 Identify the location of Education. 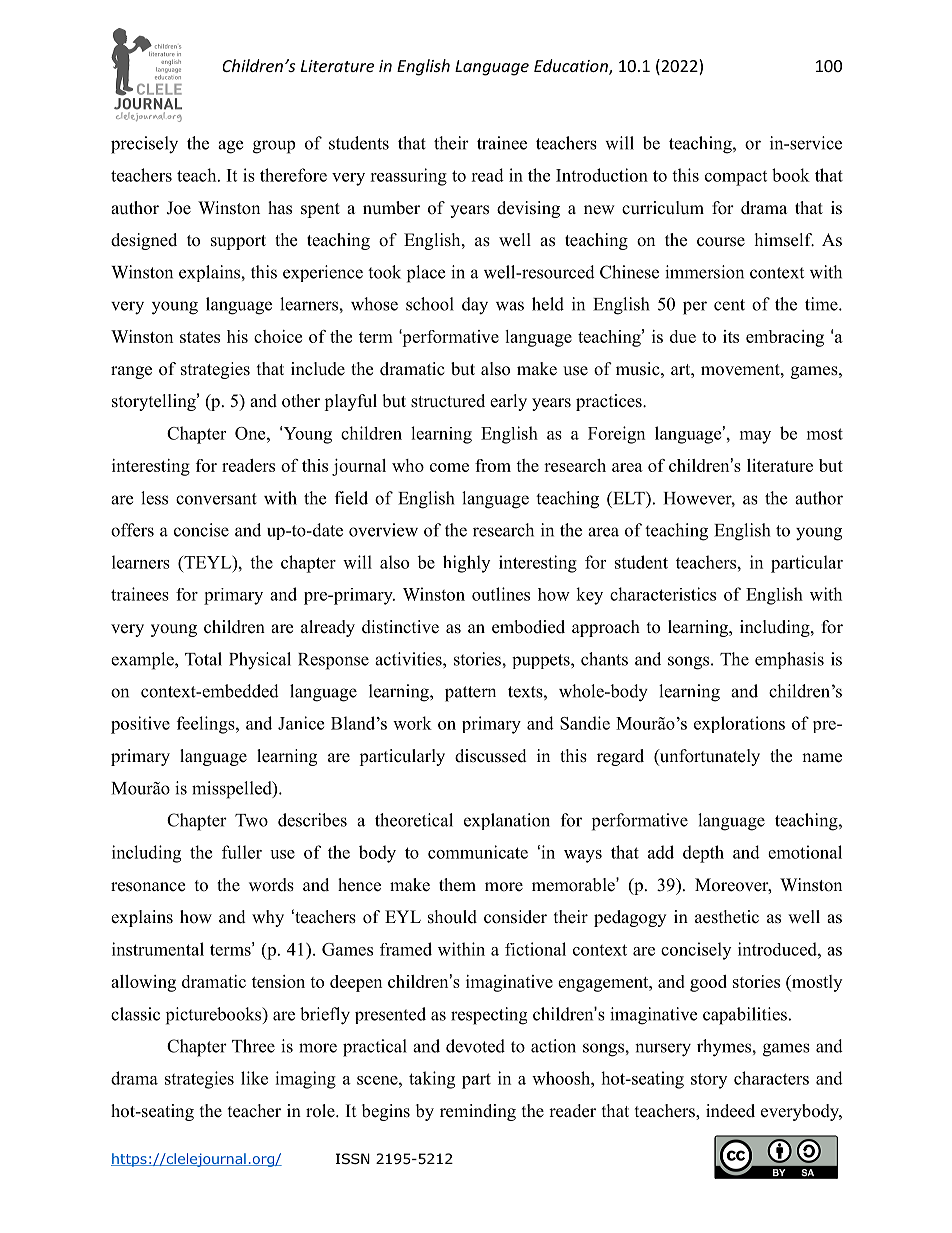
(572, 67).
